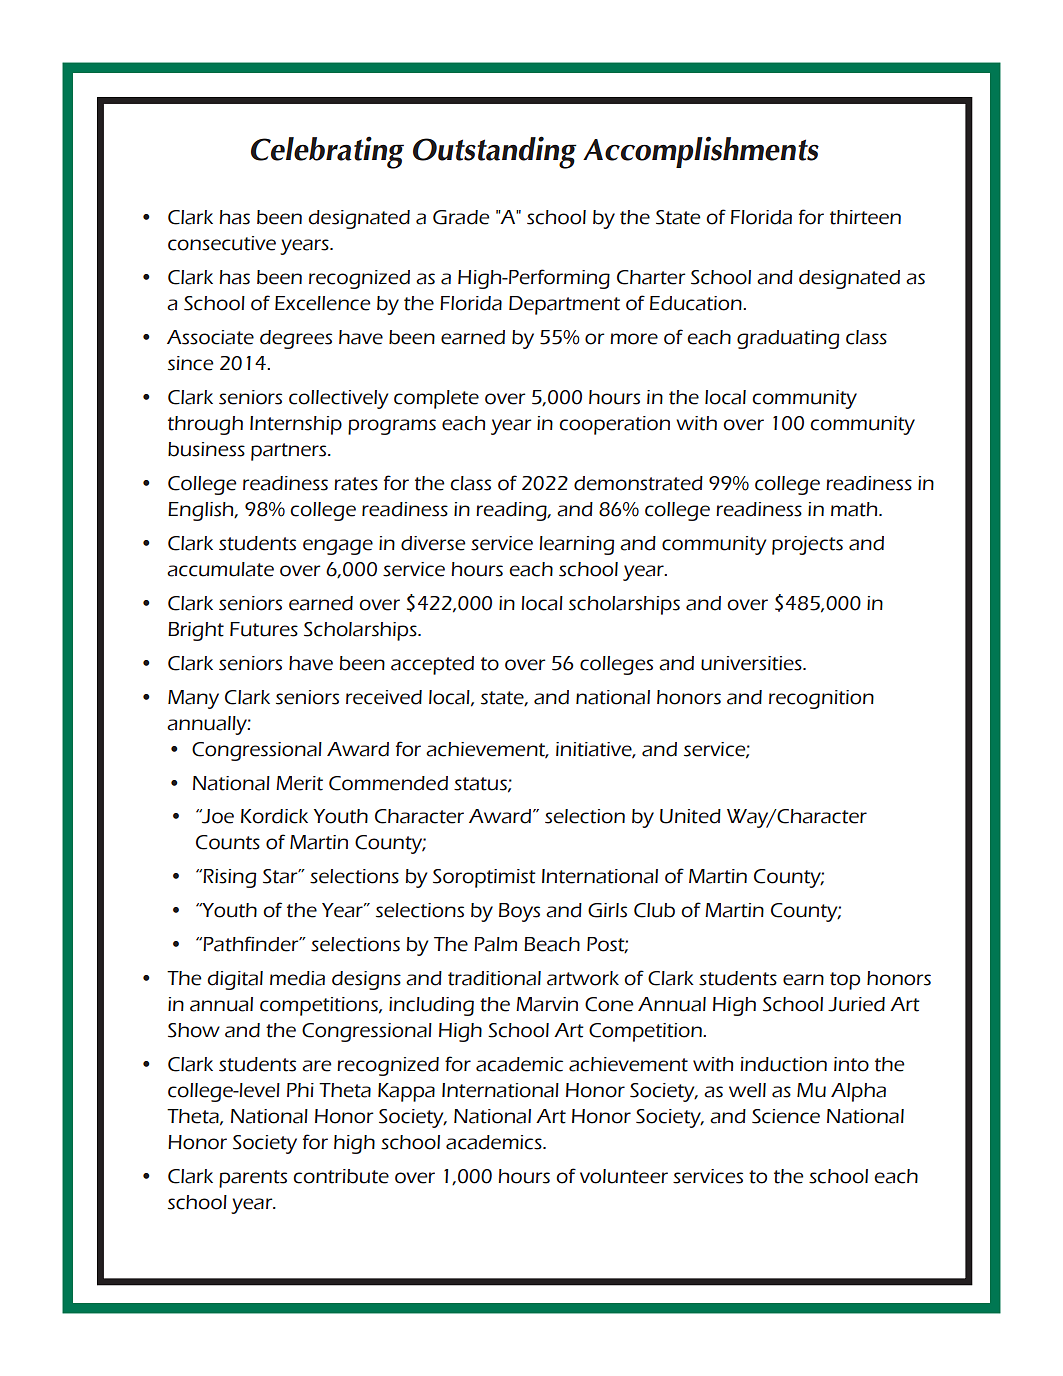 The image size is (1063, 1376). Describe the element at coordinates (220, 569) in the document. I see `accumulate` at that location.
